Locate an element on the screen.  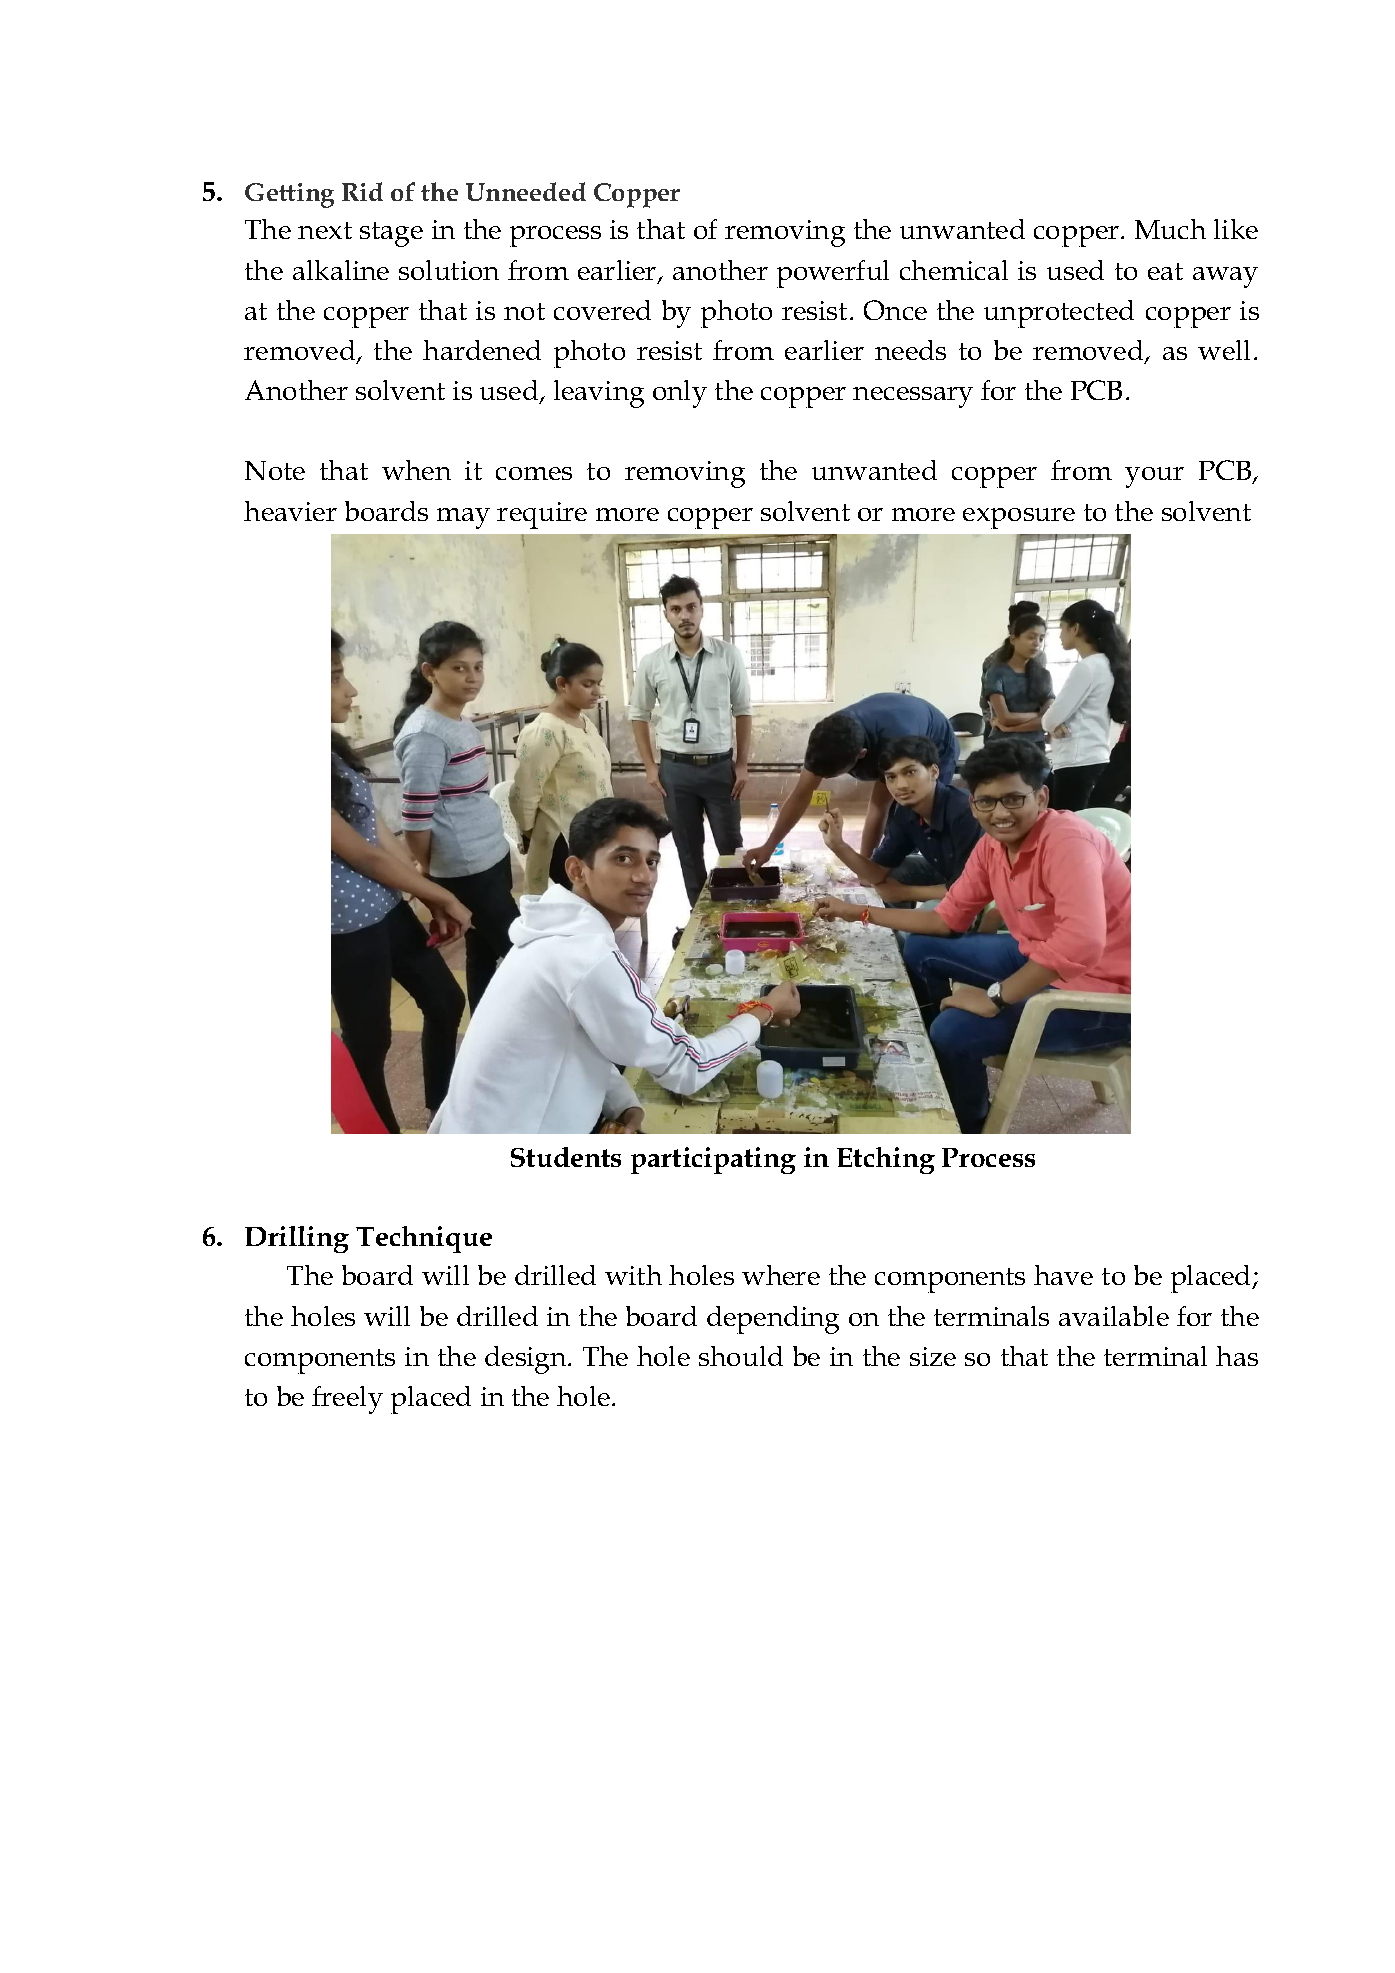
should is located at coordinates (741, 1356).
